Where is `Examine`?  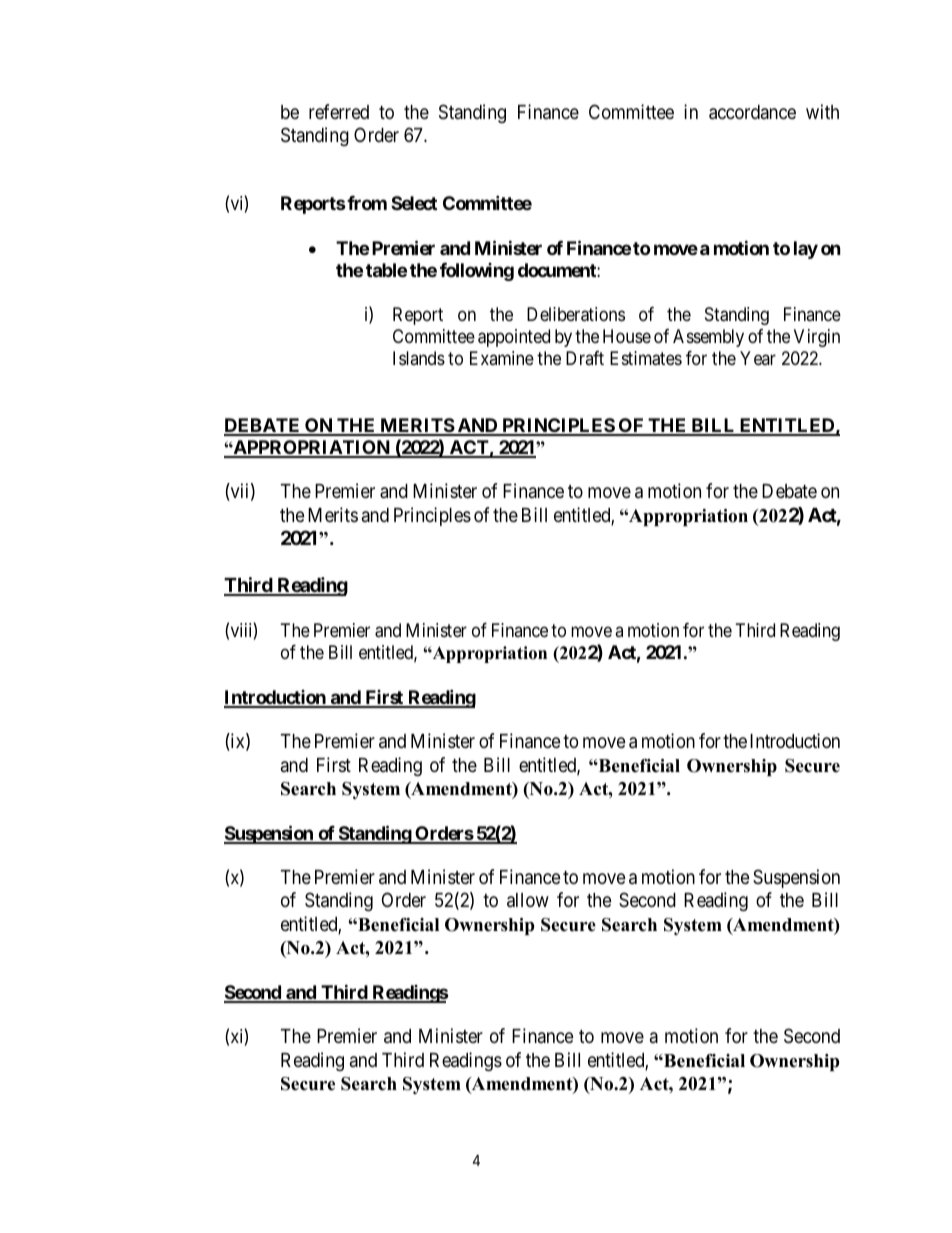
Examine is located at coordinates (502, 358).
